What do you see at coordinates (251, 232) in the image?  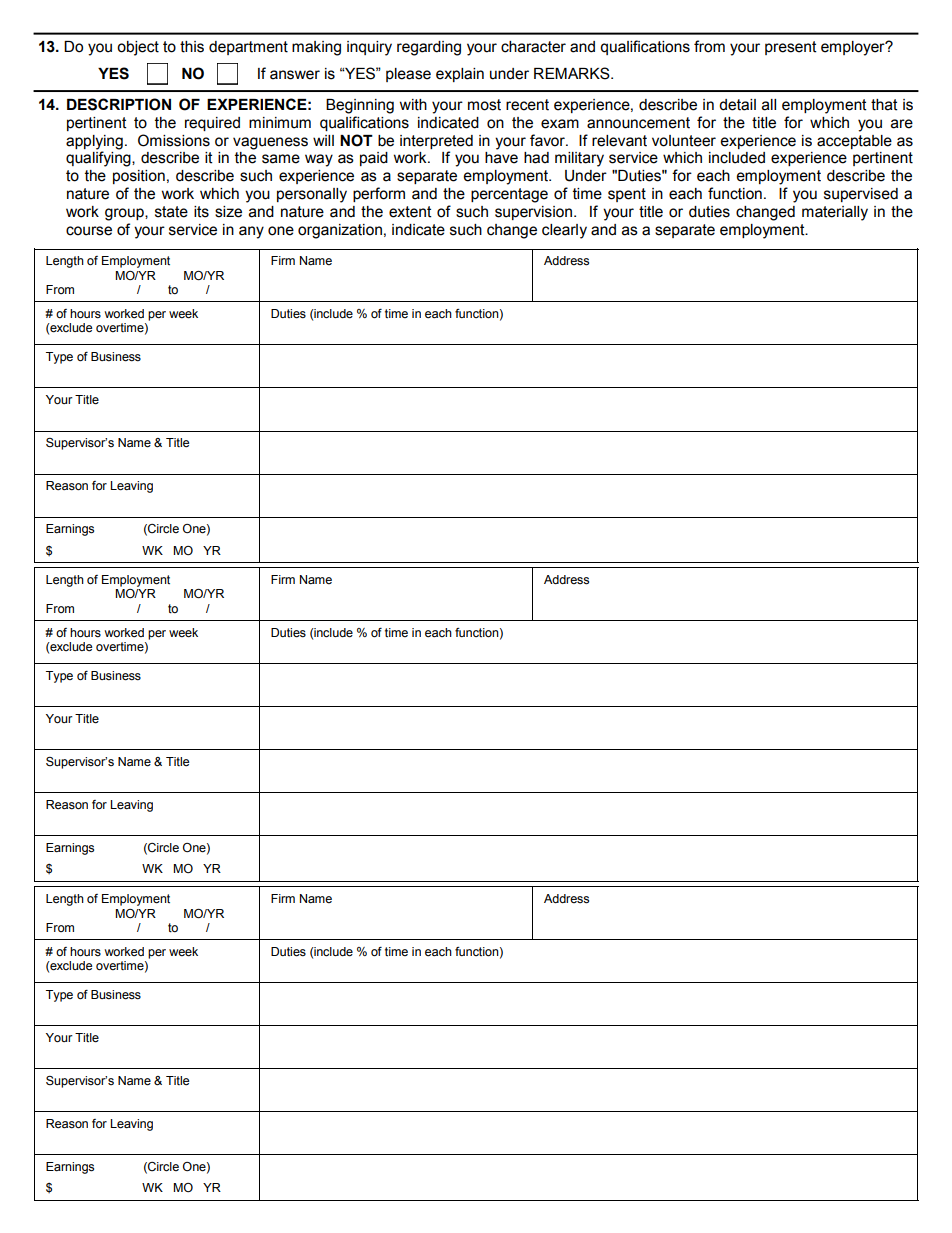 I see `any` at bounding box center [251, 232].
